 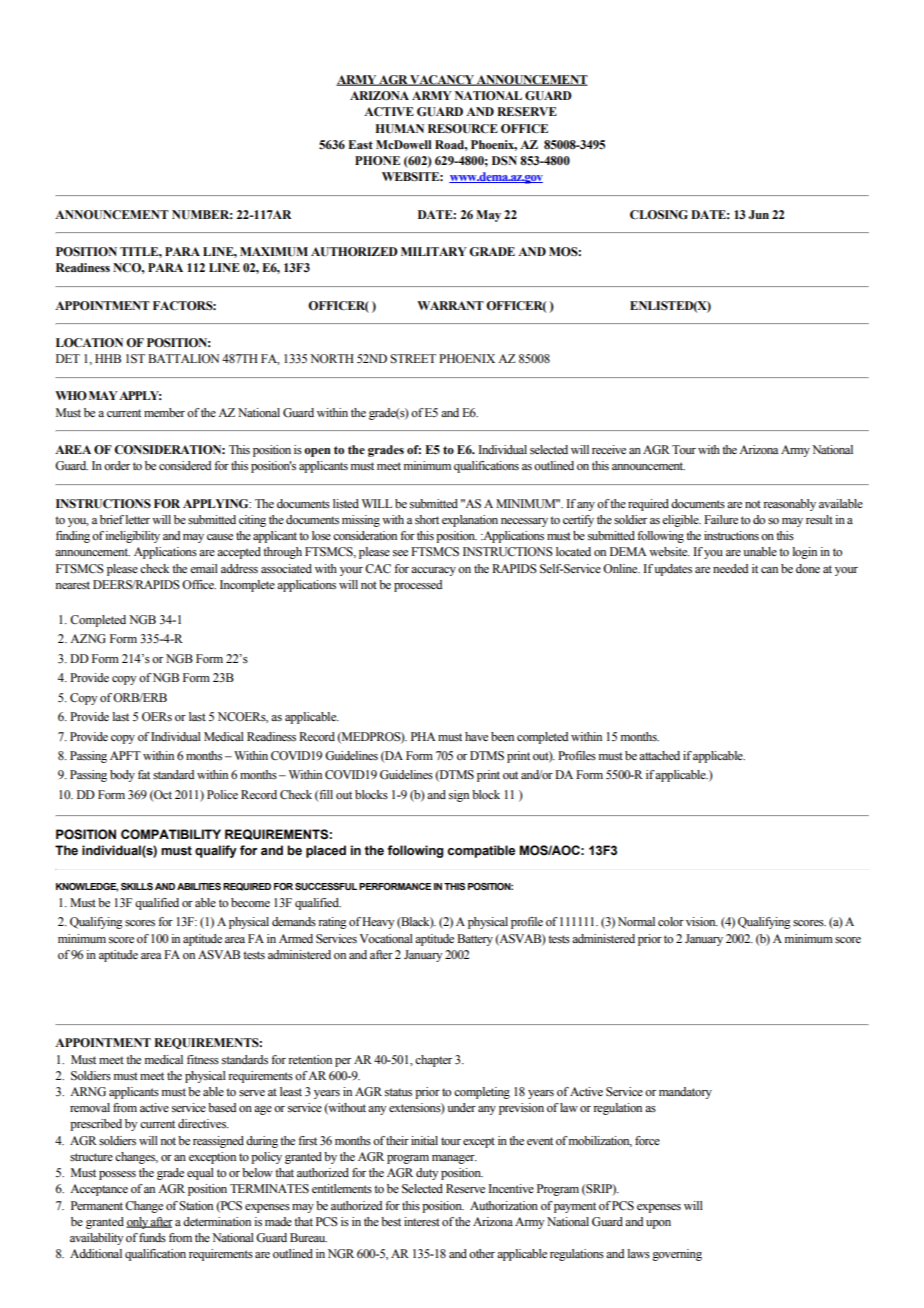 What do you see at coordinates (475, 940) in the page?
I see `Battery` at bounding box center [475, 940].
